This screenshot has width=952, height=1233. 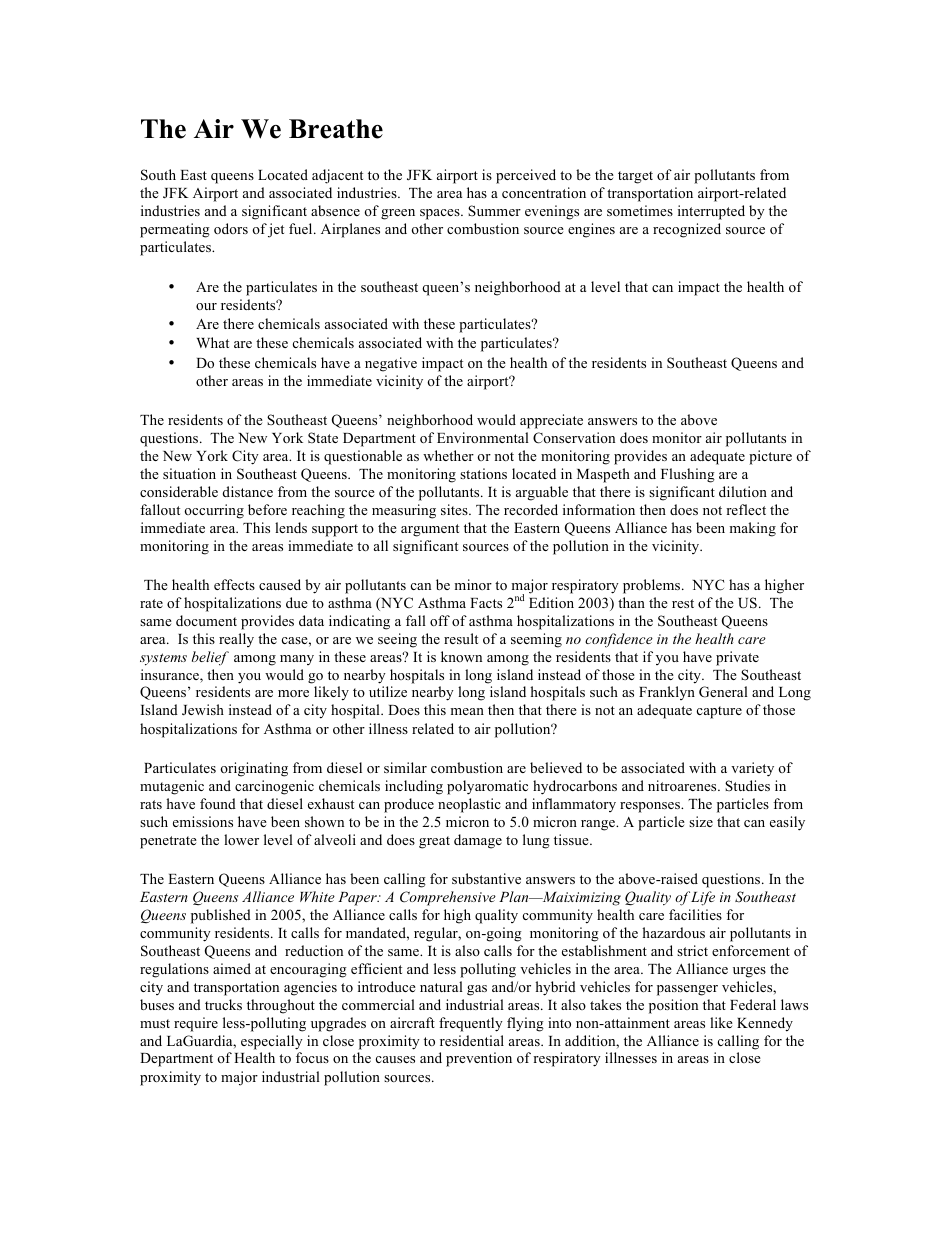 I want to click on known, so click(x=461, y=656).
